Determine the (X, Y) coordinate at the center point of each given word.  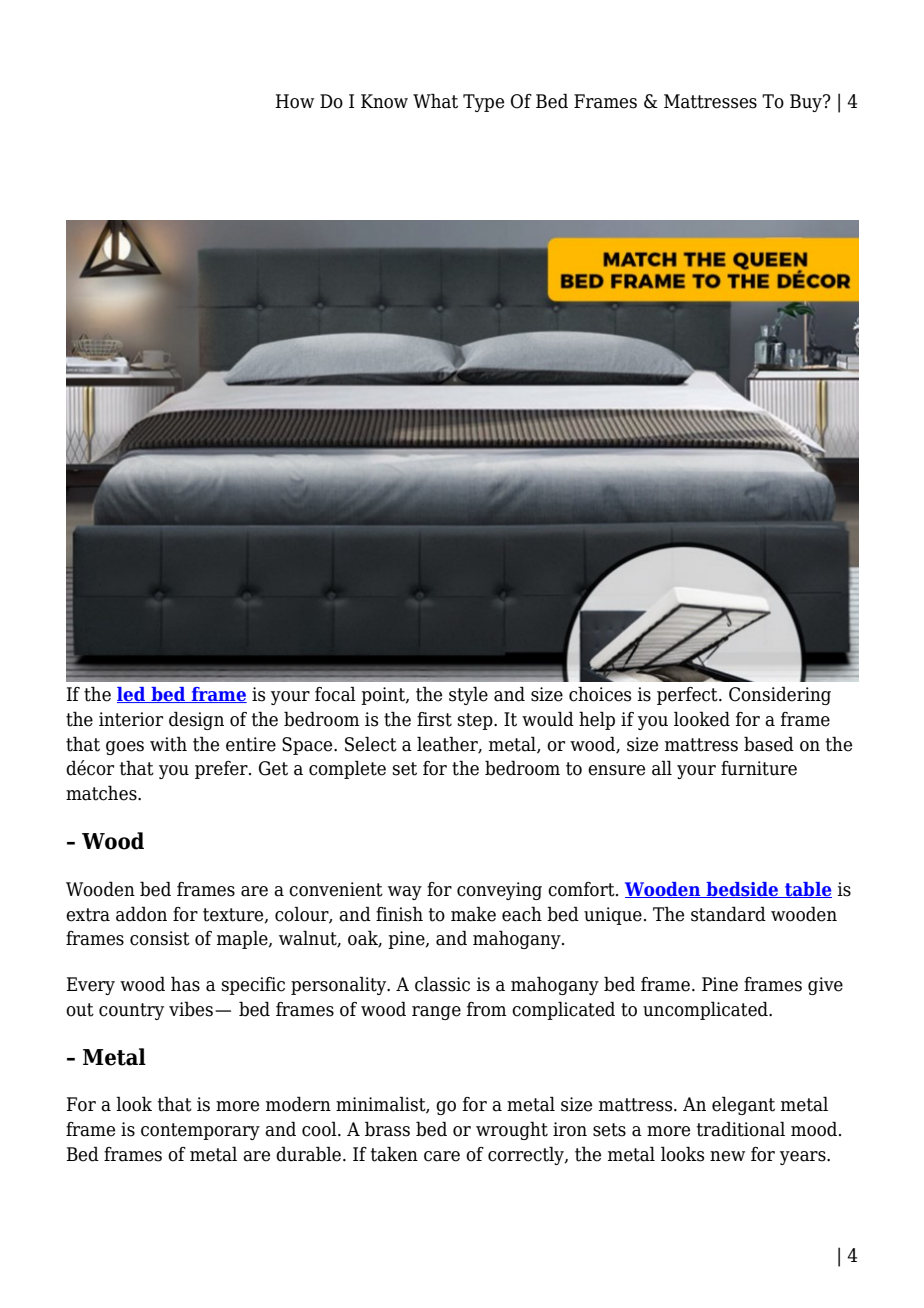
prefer (222, 770)
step (476, 721)
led (132, 695)
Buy (807, 103)
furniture (759, 768)
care (442, 1156)
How (294, 101)
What (435, 101)
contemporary (200, 1131)
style (468, 695)
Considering (780, 695)
